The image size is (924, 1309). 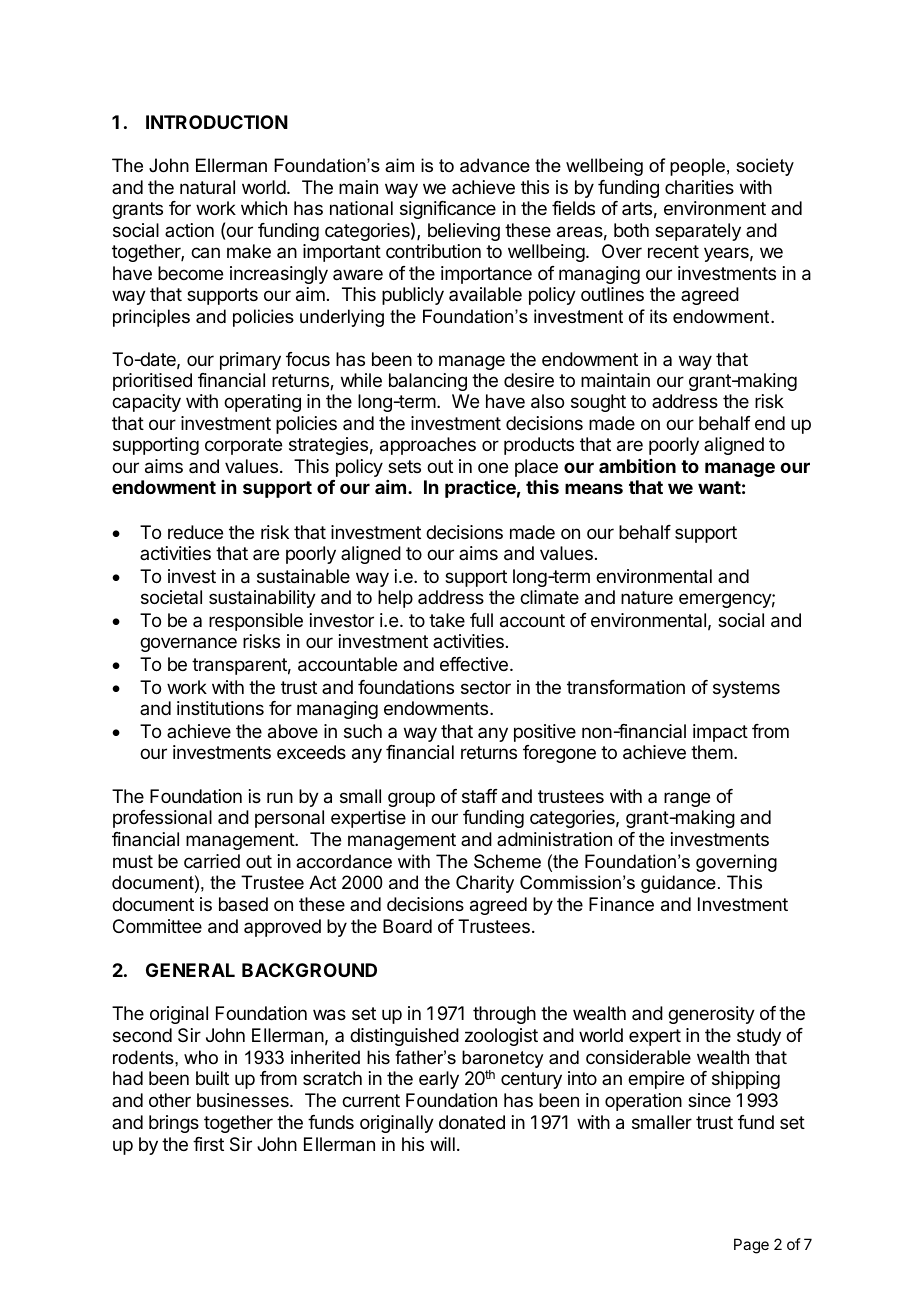 I want to click on corporate, so click(x=243, y=446).
